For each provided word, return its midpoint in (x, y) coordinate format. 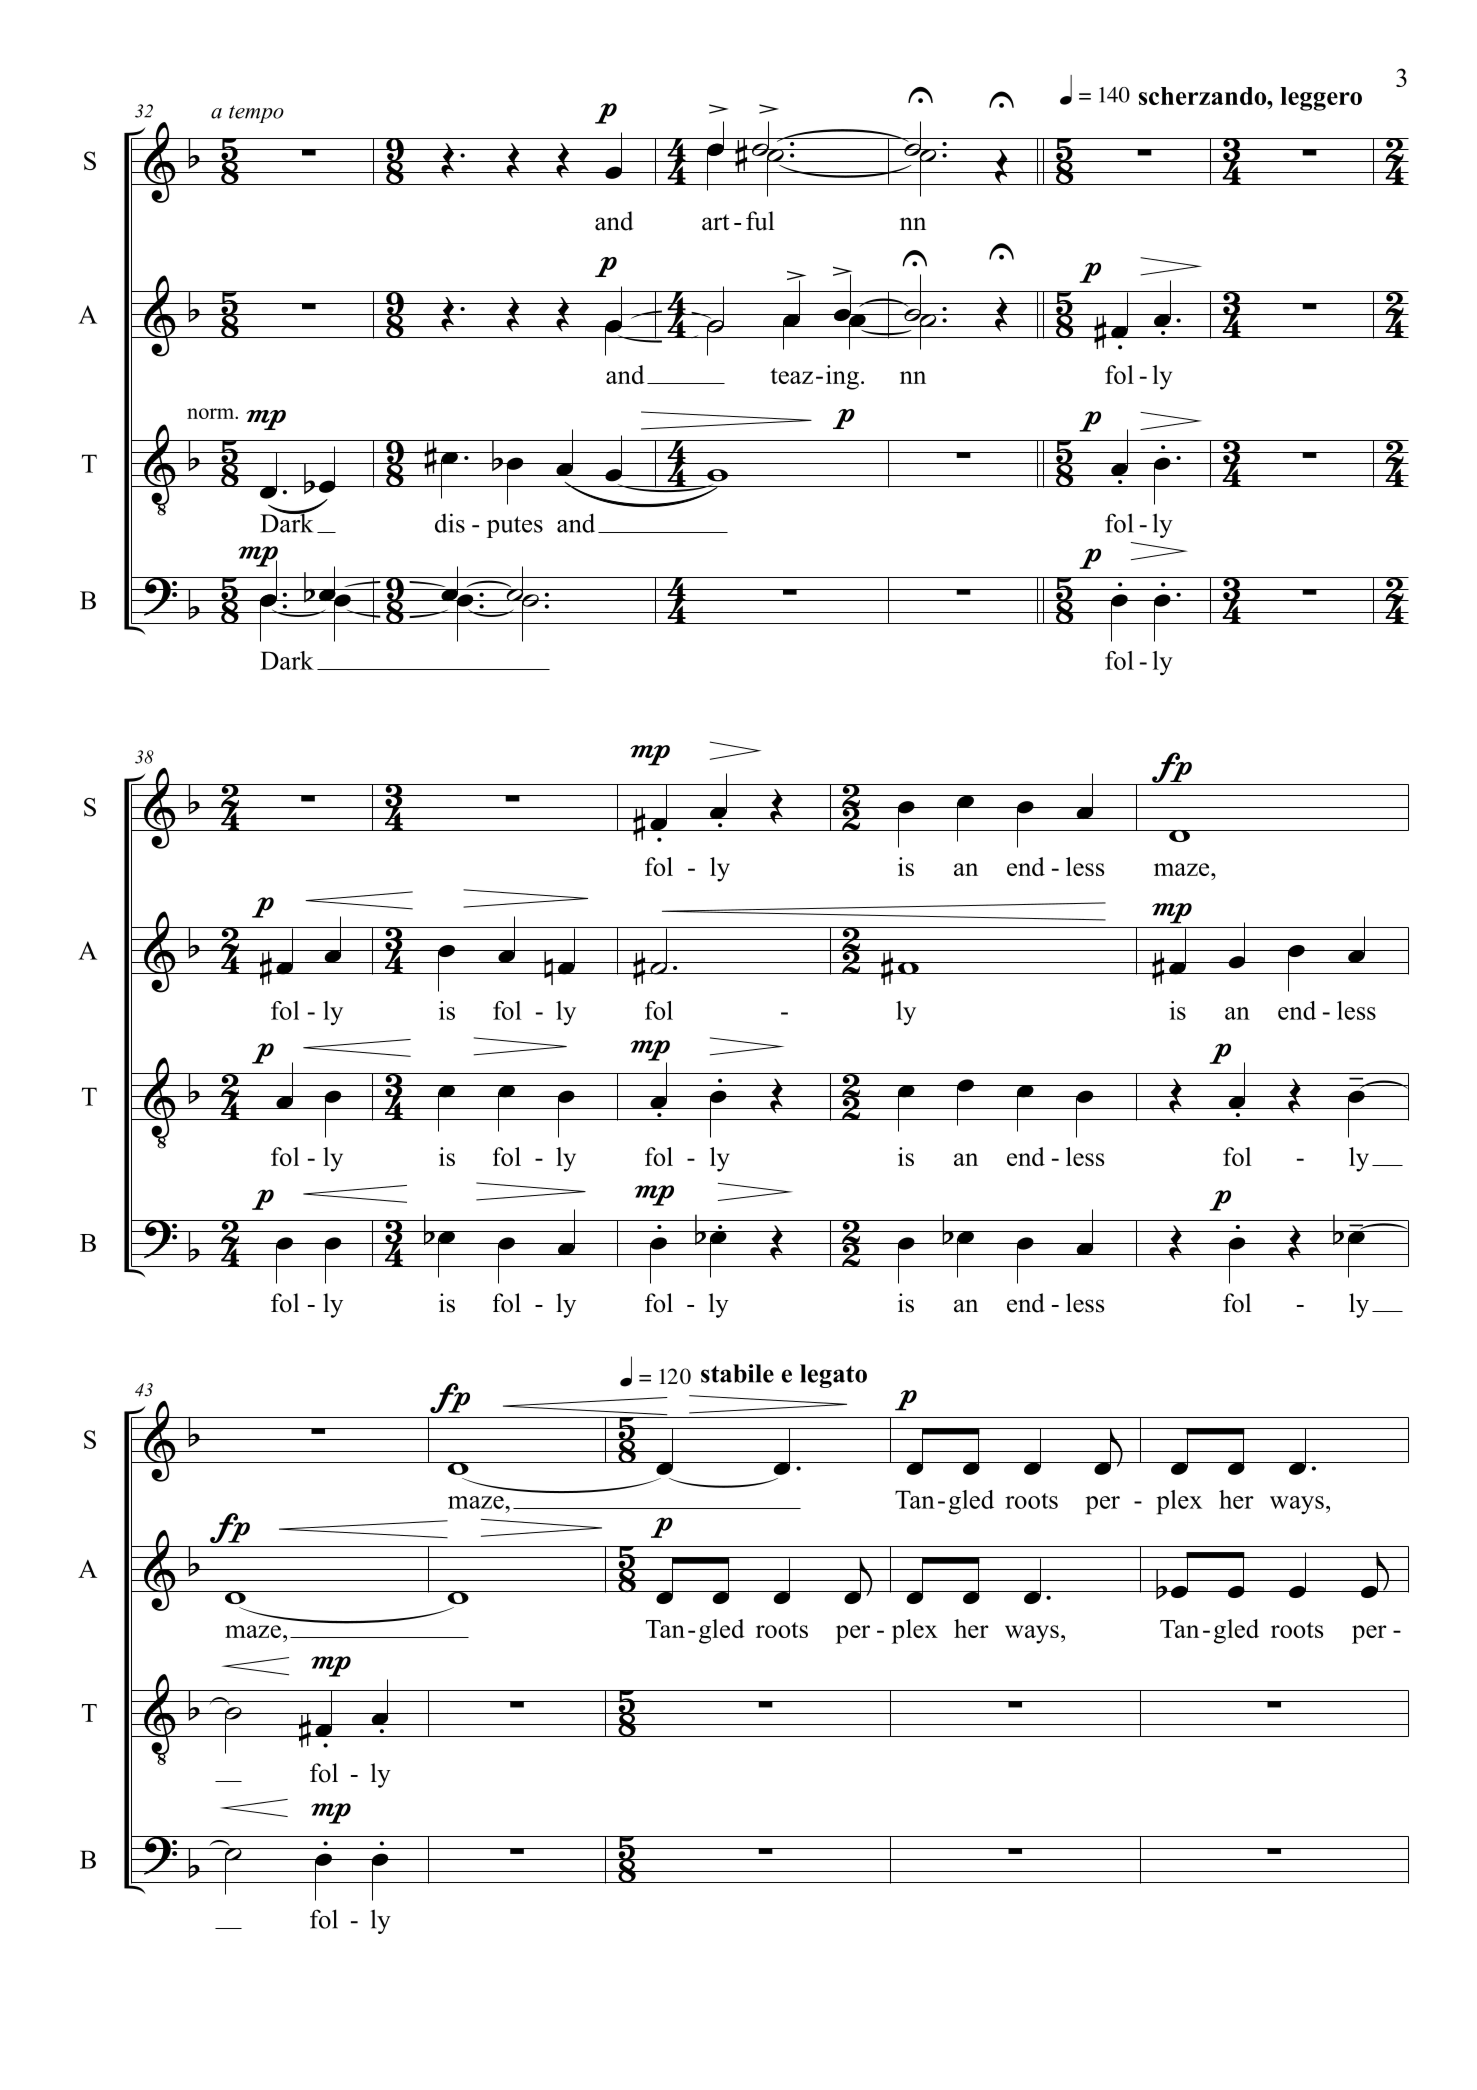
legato (833, 1376)
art (715, 222)
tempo (256, 114)
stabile (737, 1373)
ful (760, 221)
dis (450, 523)
